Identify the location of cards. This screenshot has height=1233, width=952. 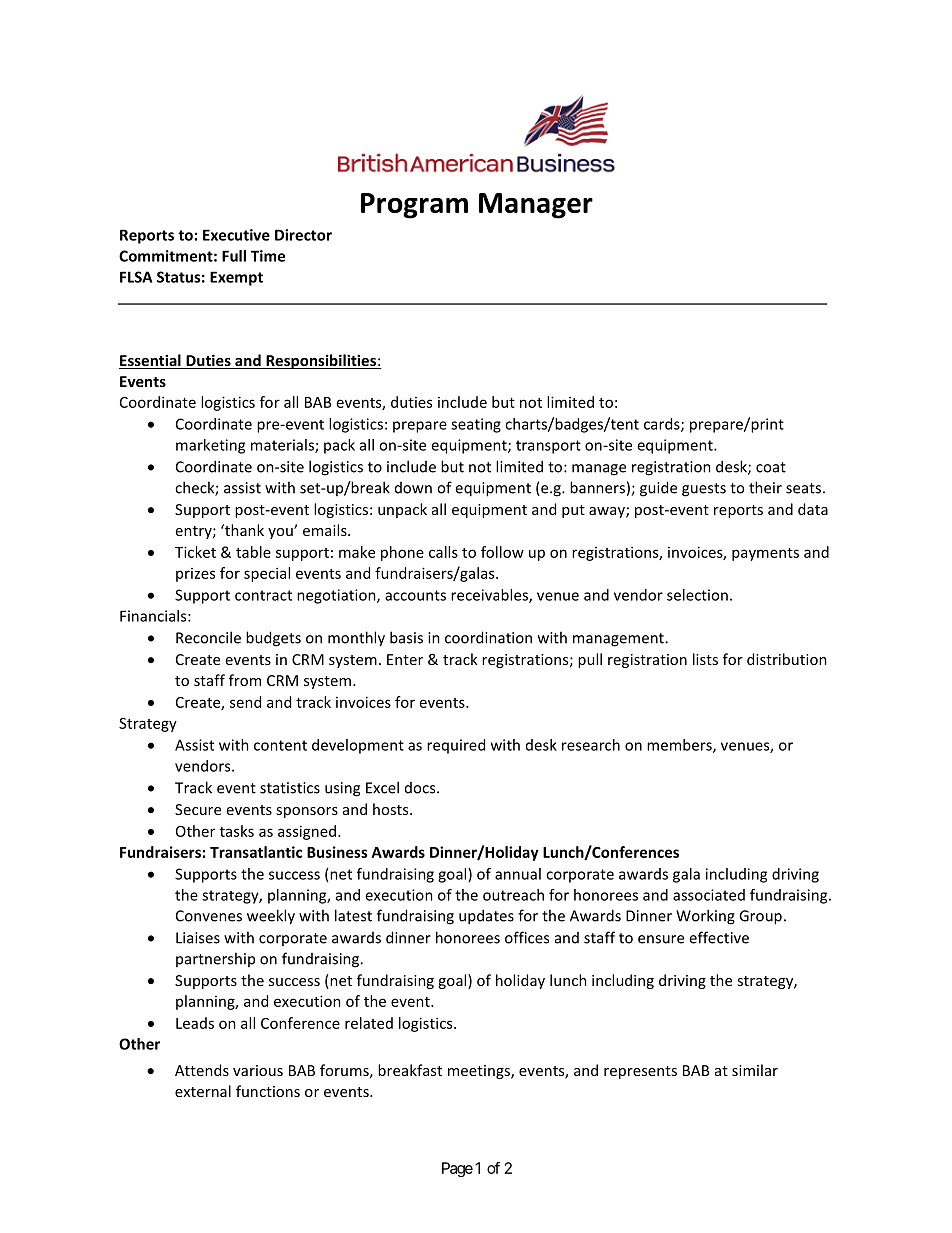
(663, 425).
